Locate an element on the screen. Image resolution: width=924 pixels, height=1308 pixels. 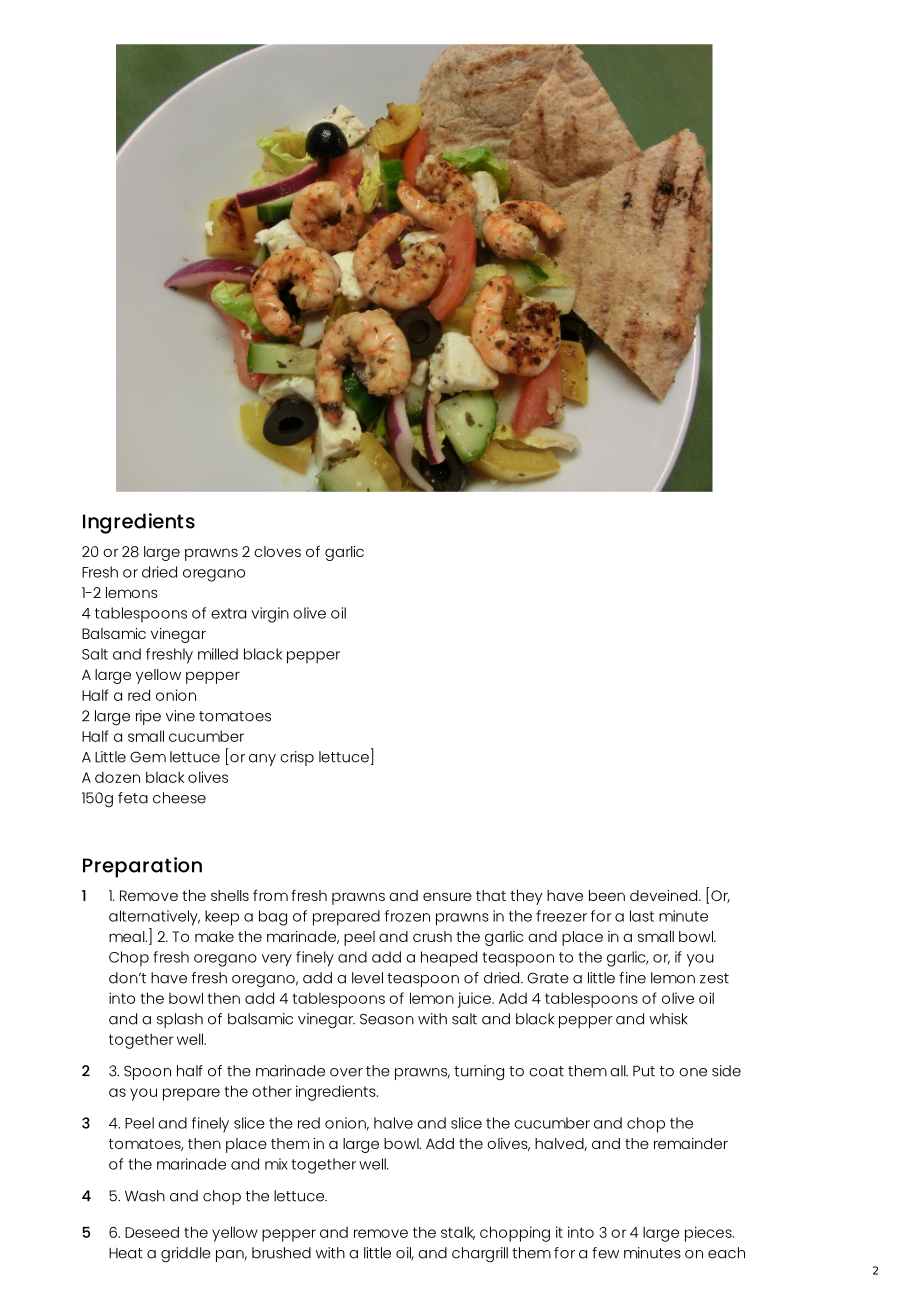
heaped is located at coordinates (449, 959).
